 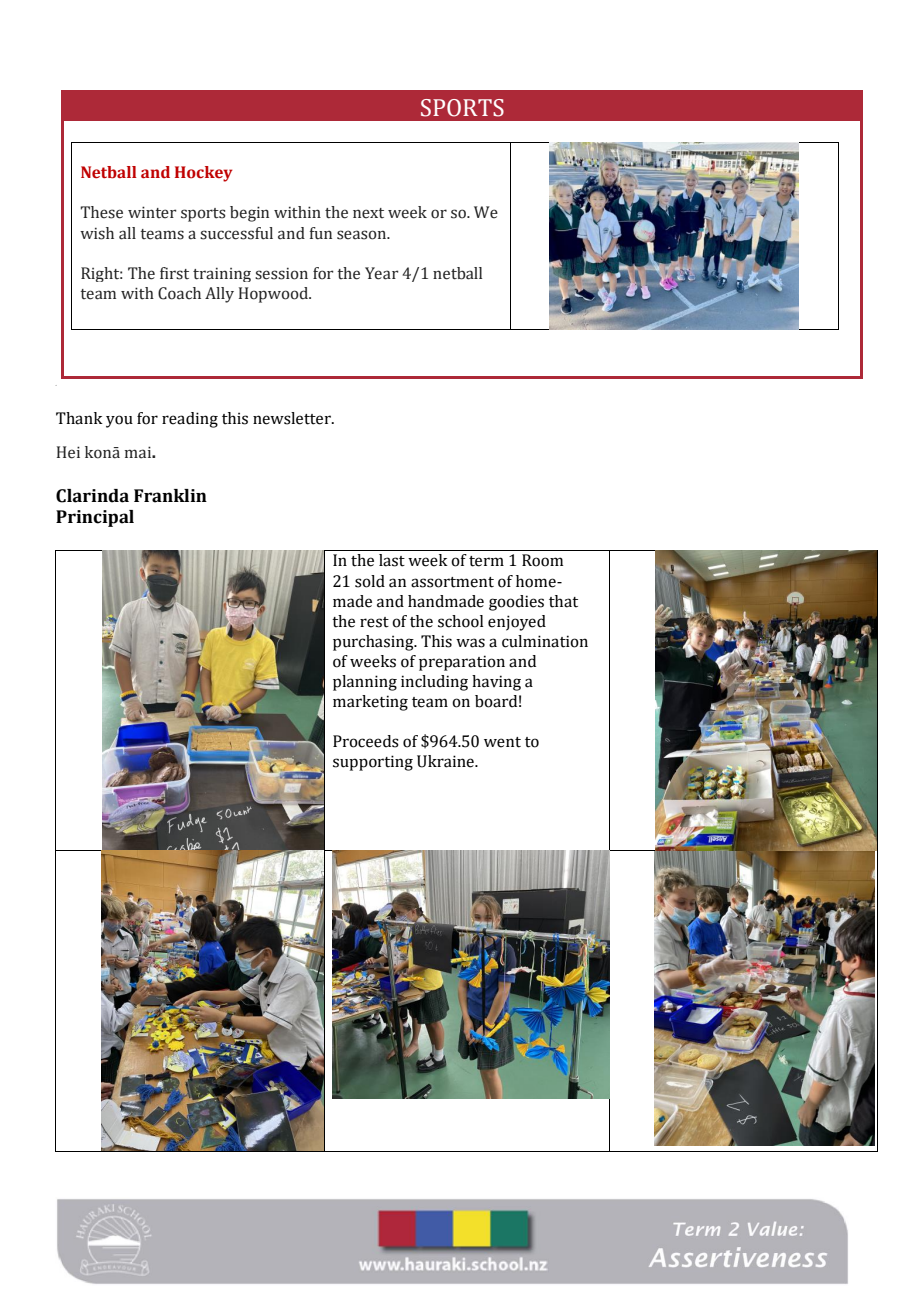 What do you see at coordinates (366, 741) in the screenshot?
I see `Proceeds` at bounding box center [366, 741].
